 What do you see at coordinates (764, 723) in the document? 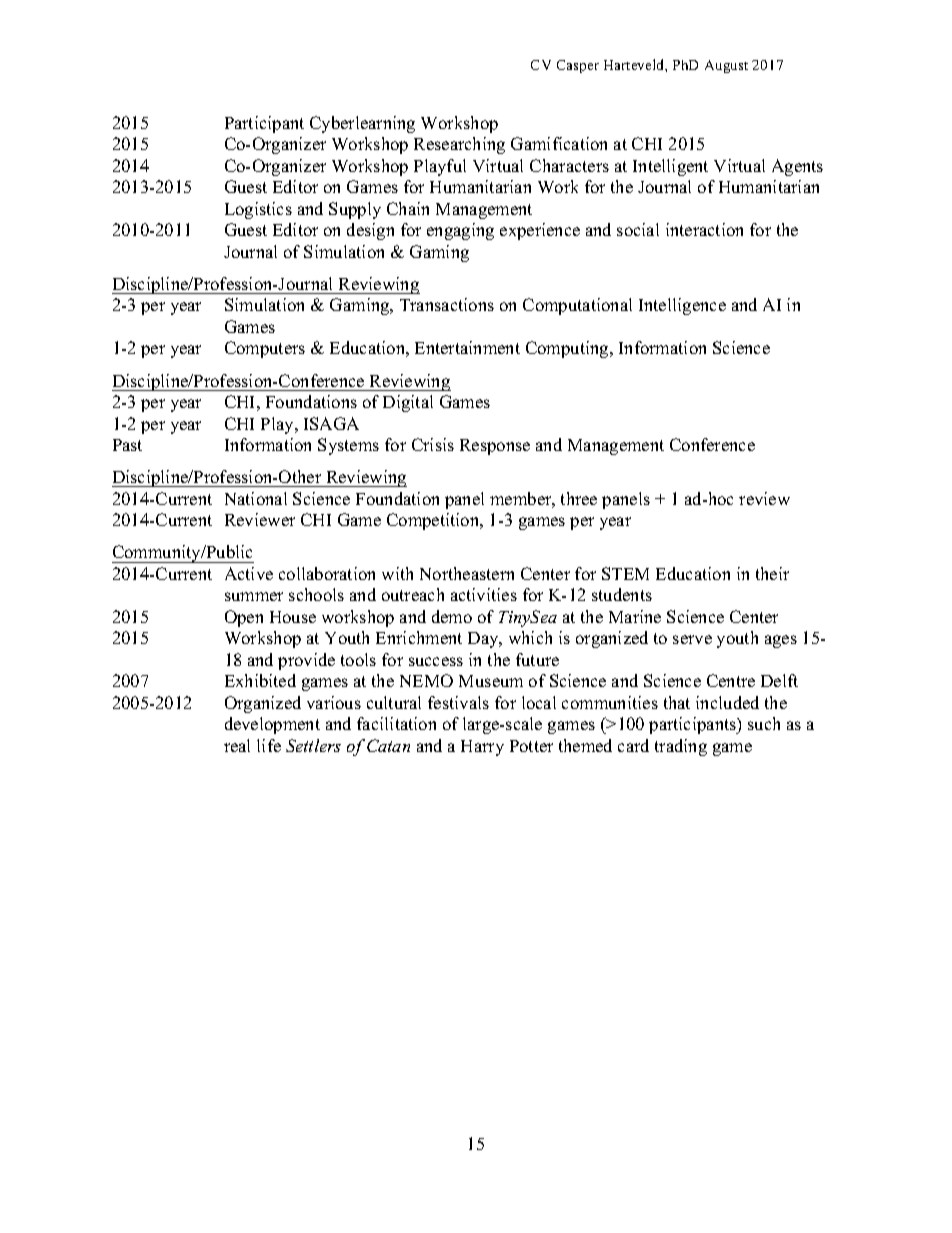
I see `such` at bounding box center [764, 723].
